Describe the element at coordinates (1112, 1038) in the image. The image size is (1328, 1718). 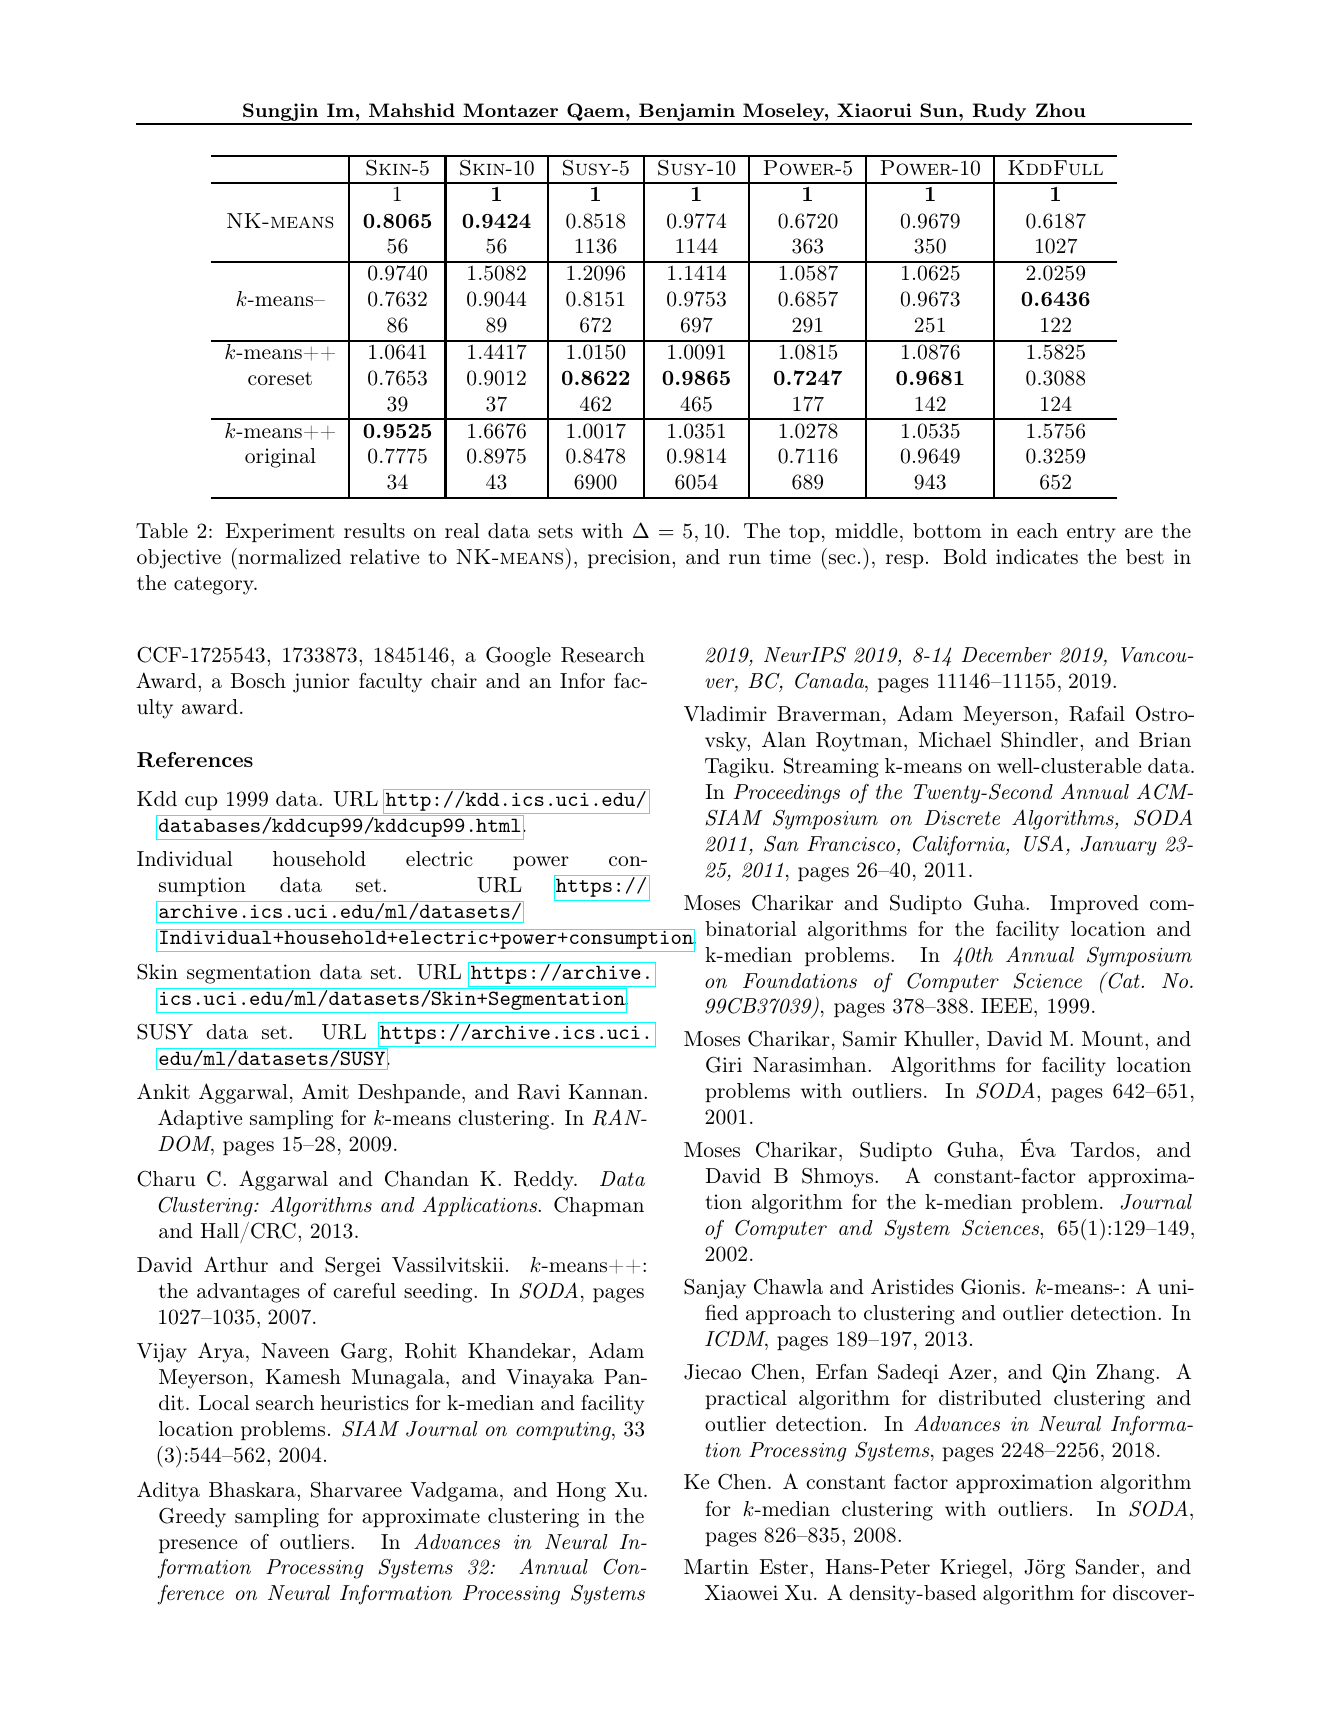
I see `Mount` at that location.
